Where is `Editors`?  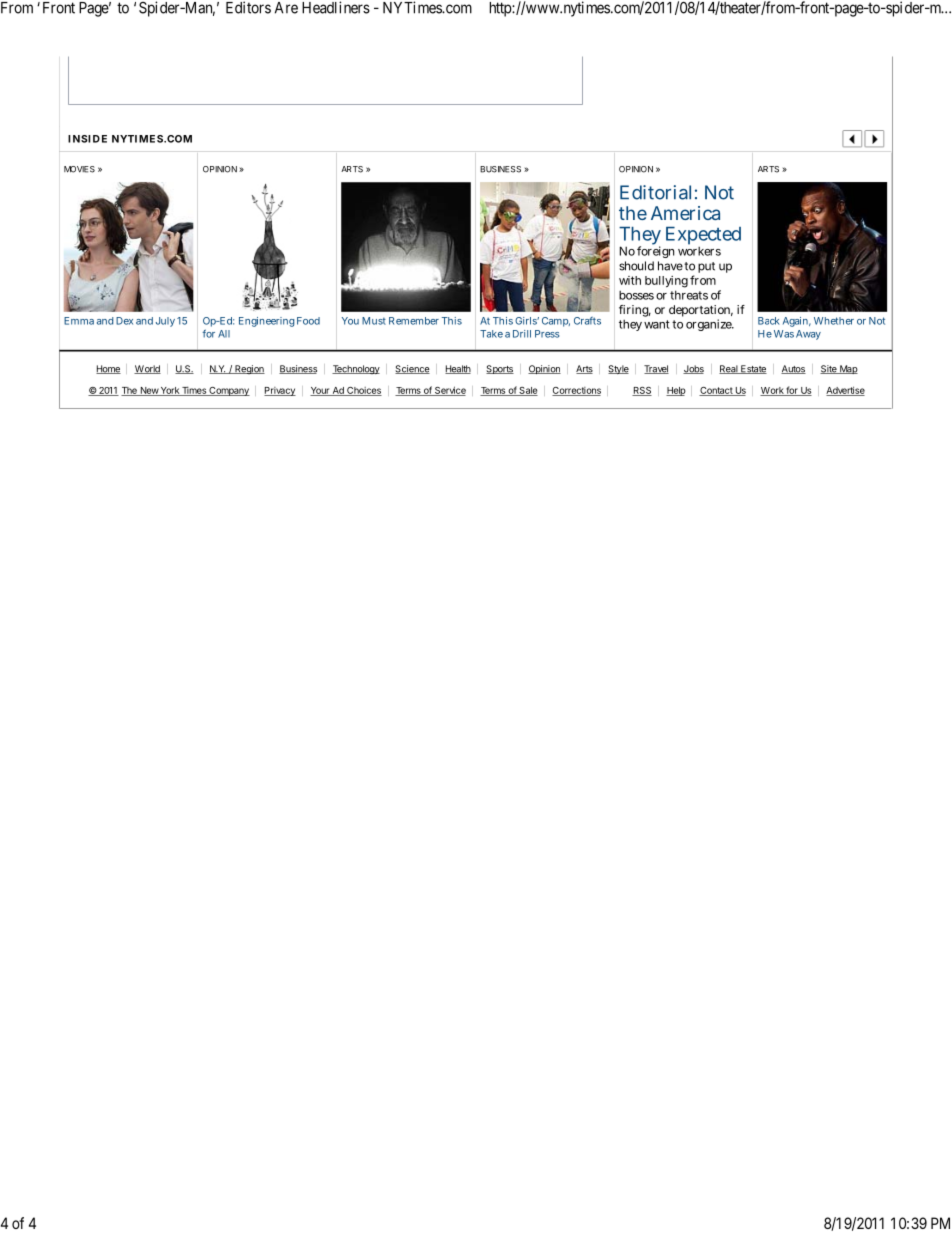 Editors is located at coordinates (248, 7).
